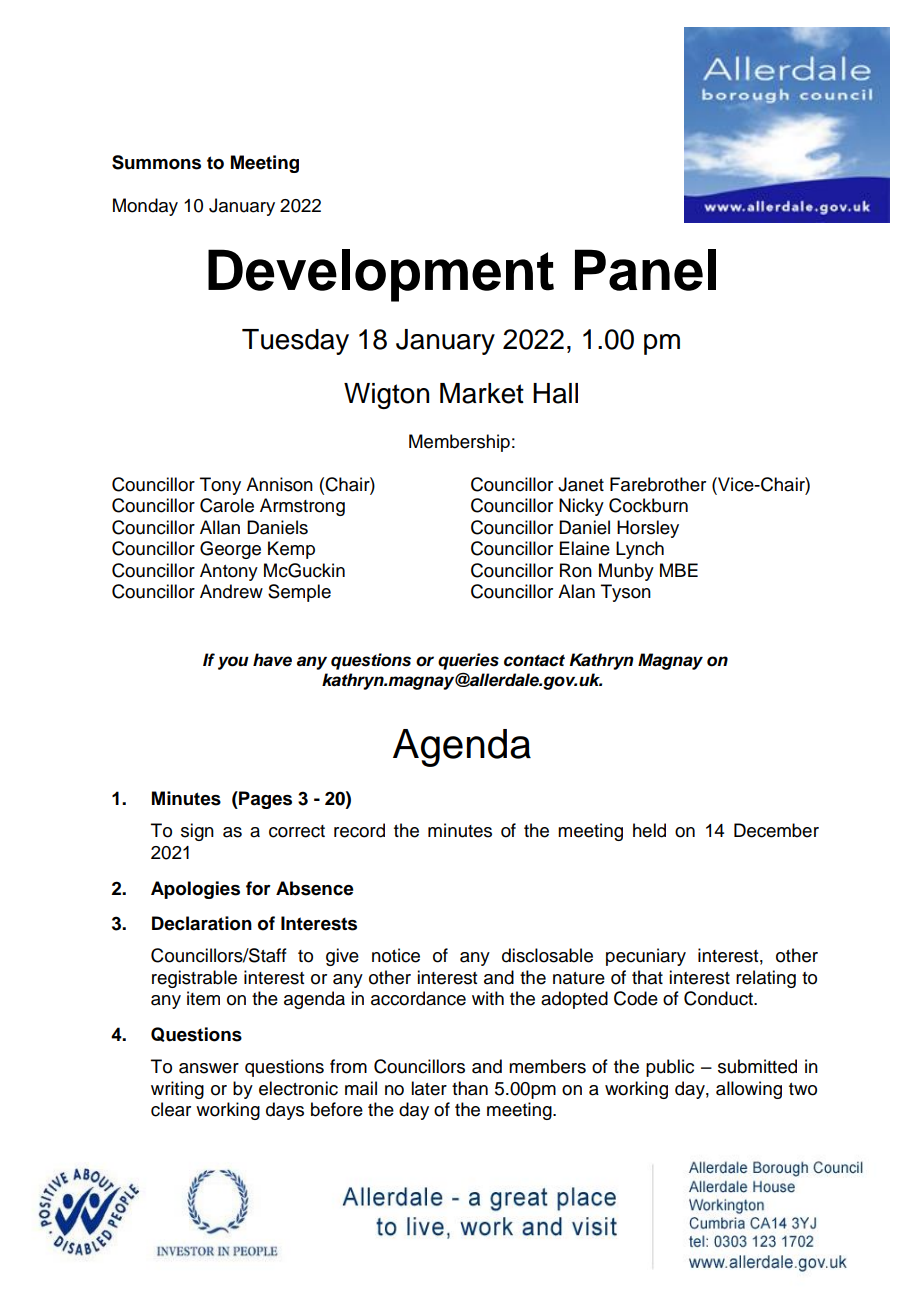  I want to click on record, so click(359, 830).
